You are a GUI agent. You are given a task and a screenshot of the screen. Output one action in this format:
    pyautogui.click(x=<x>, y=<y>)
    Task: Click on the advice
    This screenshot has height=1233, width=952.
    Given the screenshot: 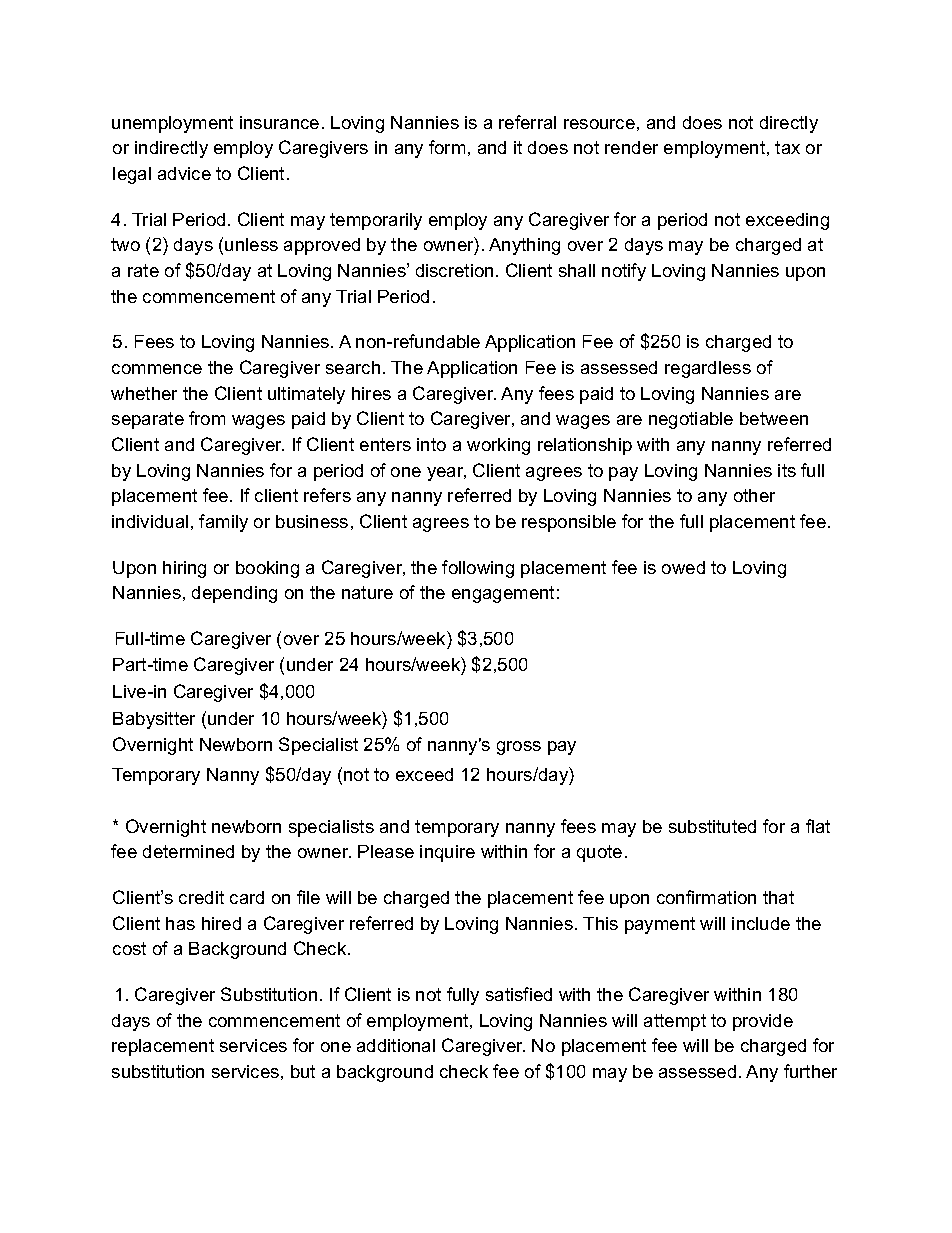 What is the action you would take?
    pyautogui.click(x=184, y=173)
